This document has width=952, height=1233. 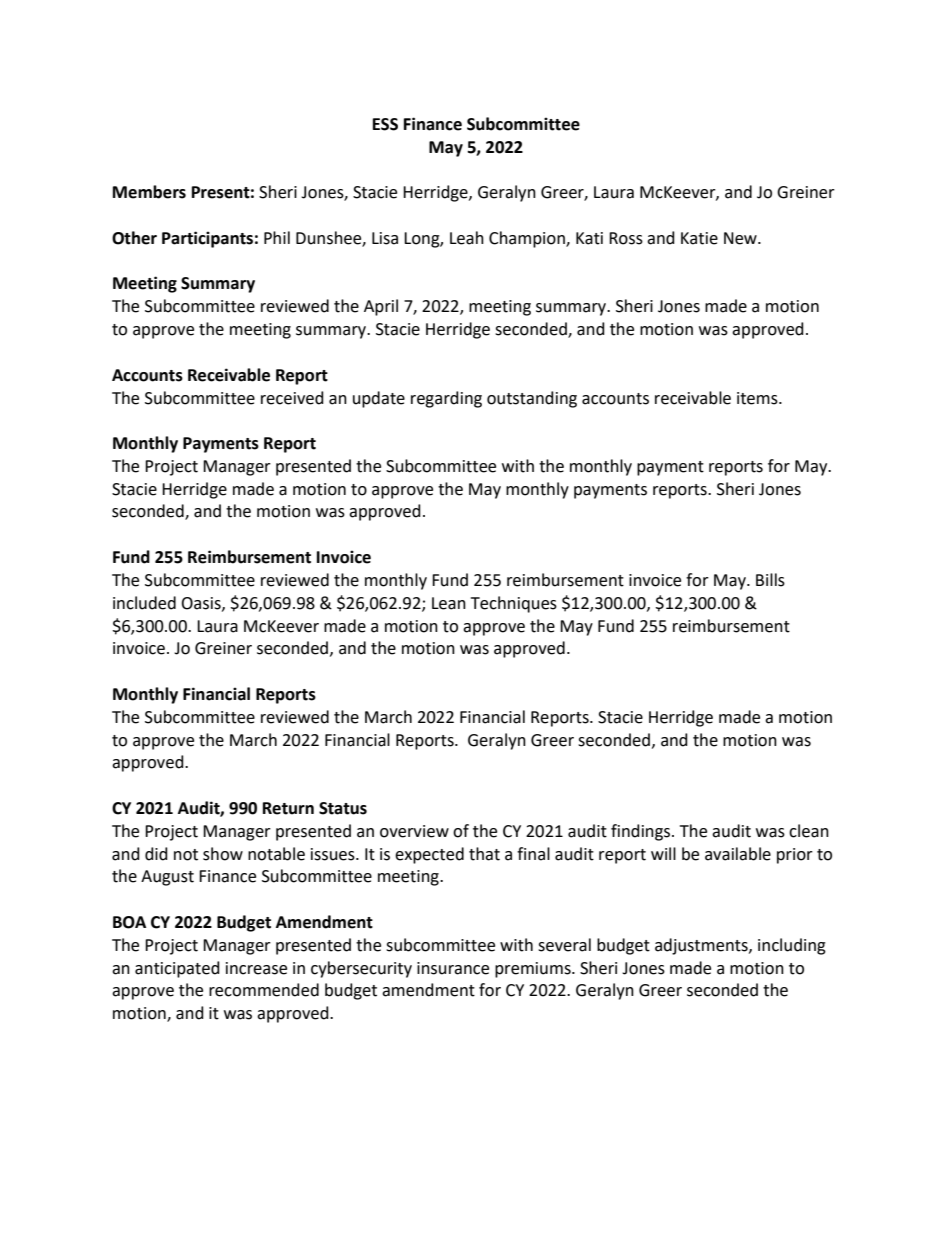 What do you see at coordinates (770, 580) in the document?
I see `Bills` at bounding box center [770, 580].
